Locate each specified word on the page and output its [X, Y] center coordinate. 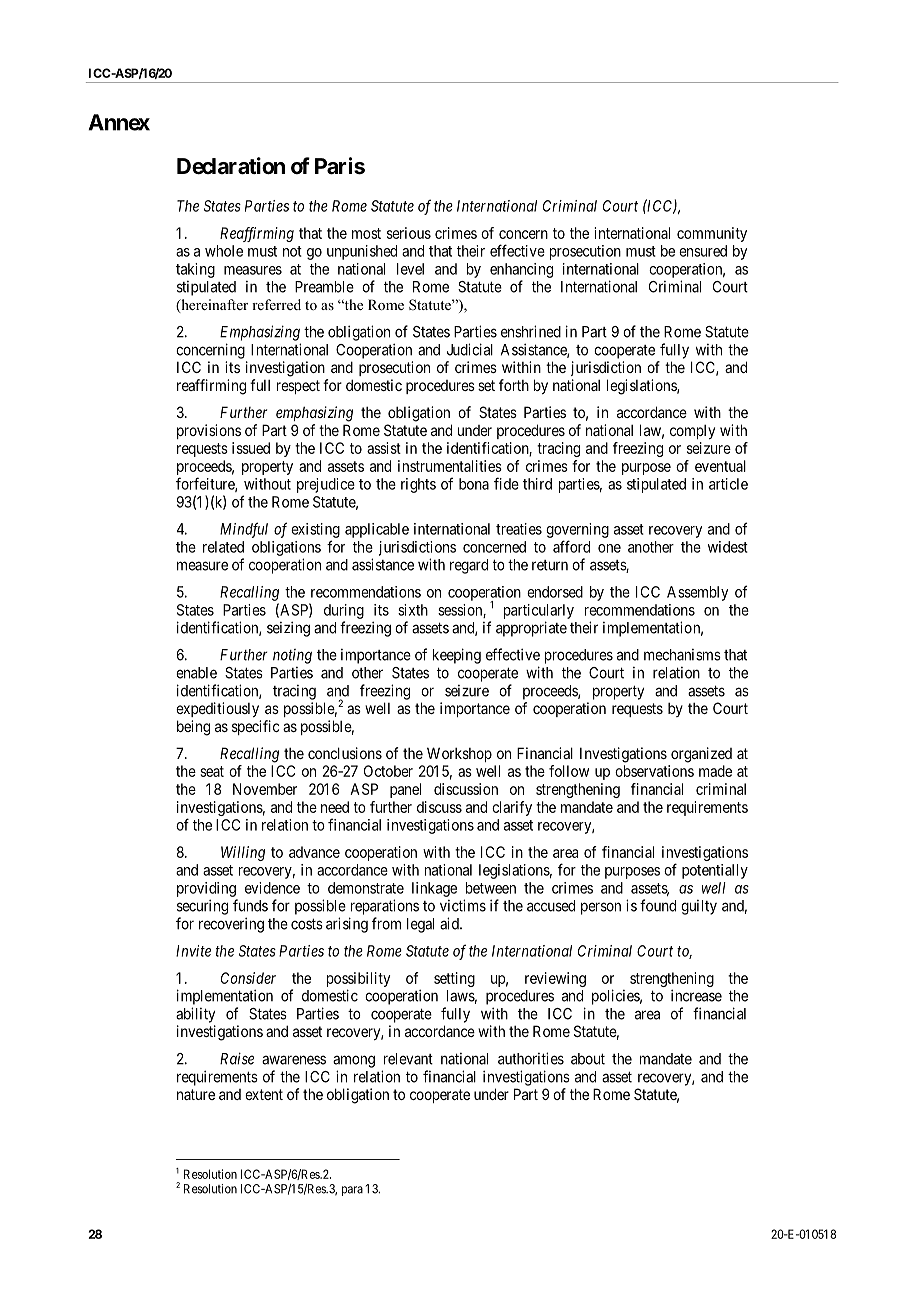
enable [196, 673]
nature [196, 1094]
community [712, 234]
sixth [413, 610]
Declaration [231, 166]
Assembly [697, 593]
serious [409, 233]
